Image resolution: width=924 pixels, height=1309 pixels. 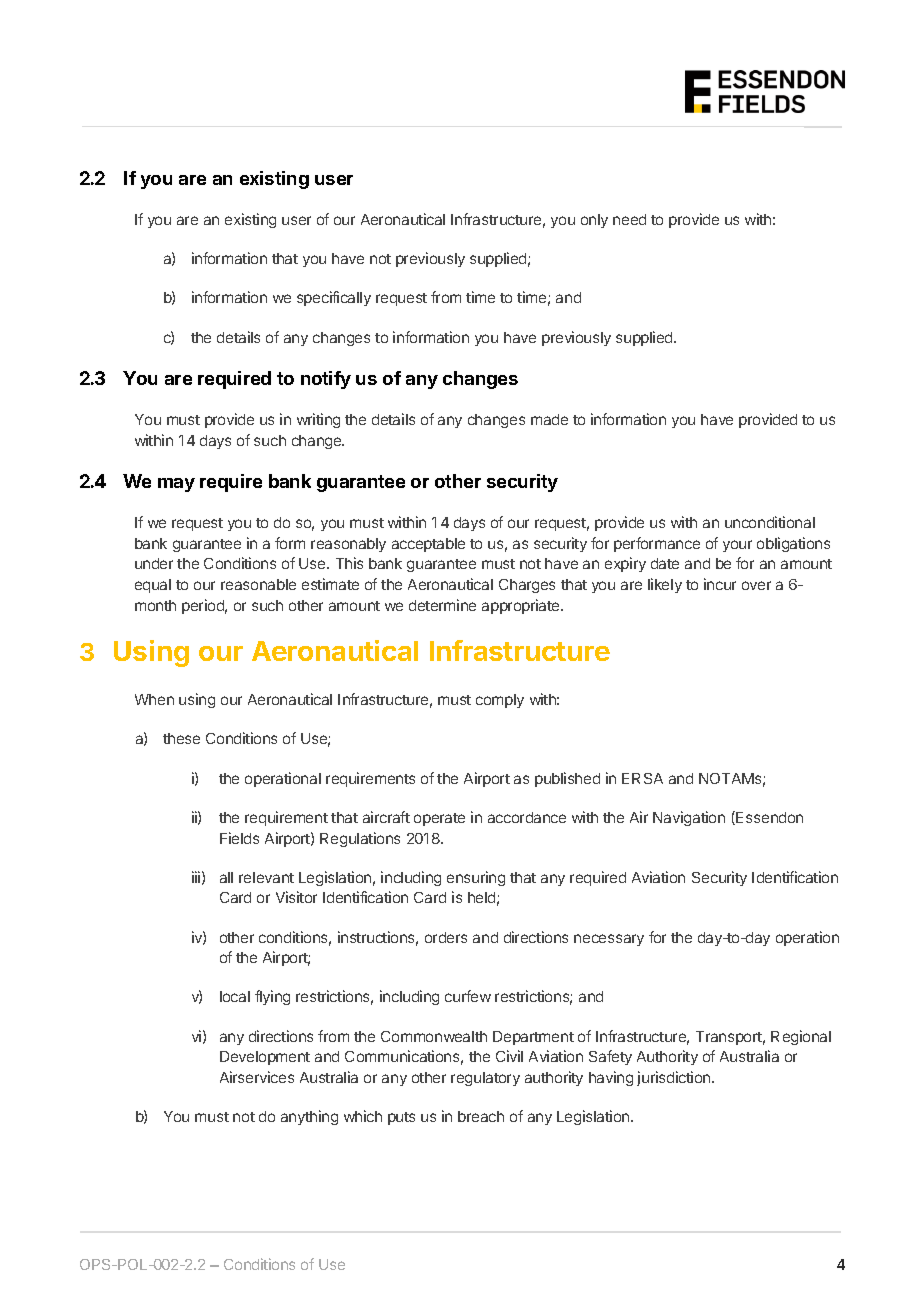 What do you see at coordinates (629, 219) in the document?
I see `need` at bounding box center [629, 219].
